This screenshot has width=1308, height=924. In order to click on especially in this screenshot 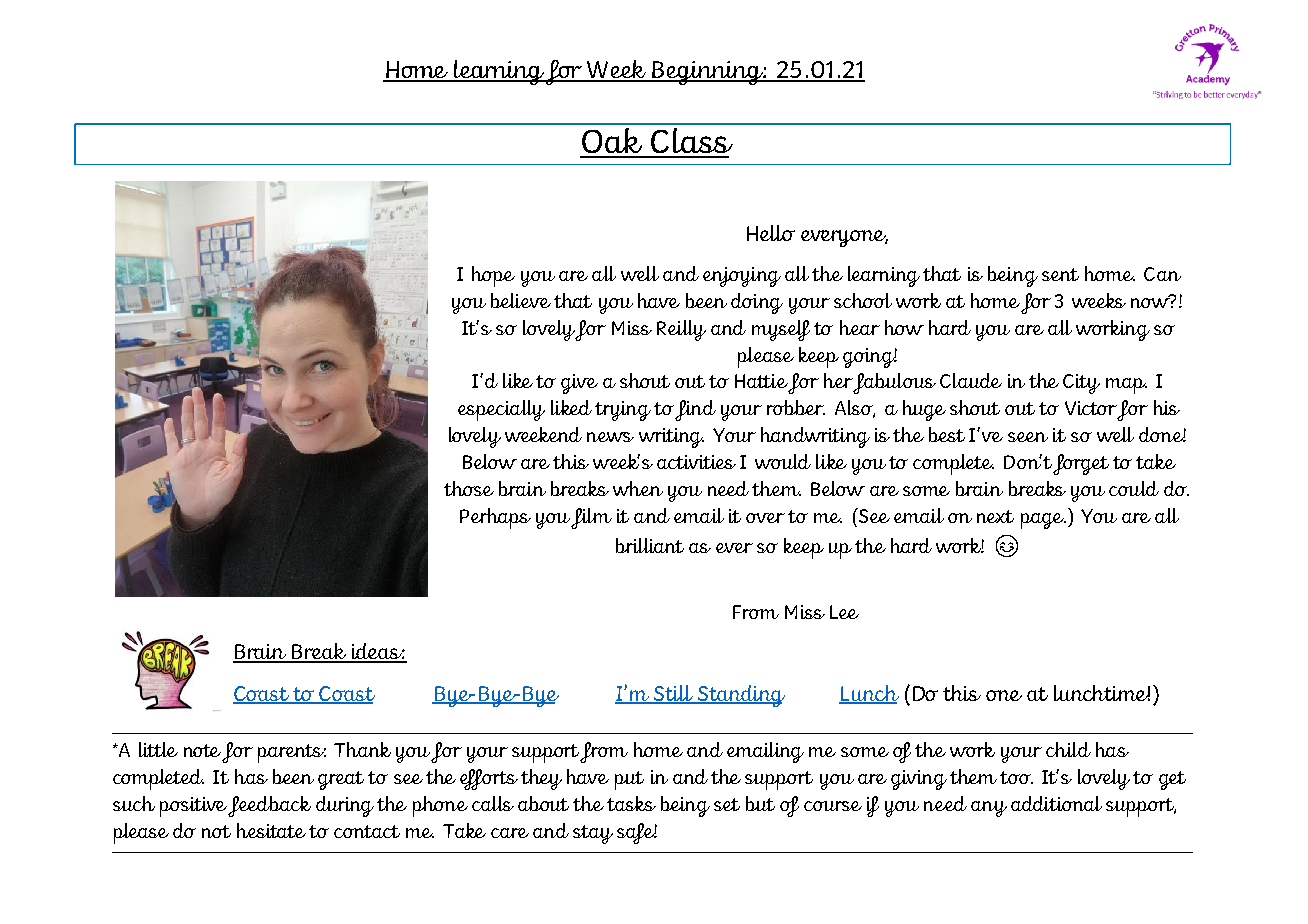, I will do `click(501, 410)`.
